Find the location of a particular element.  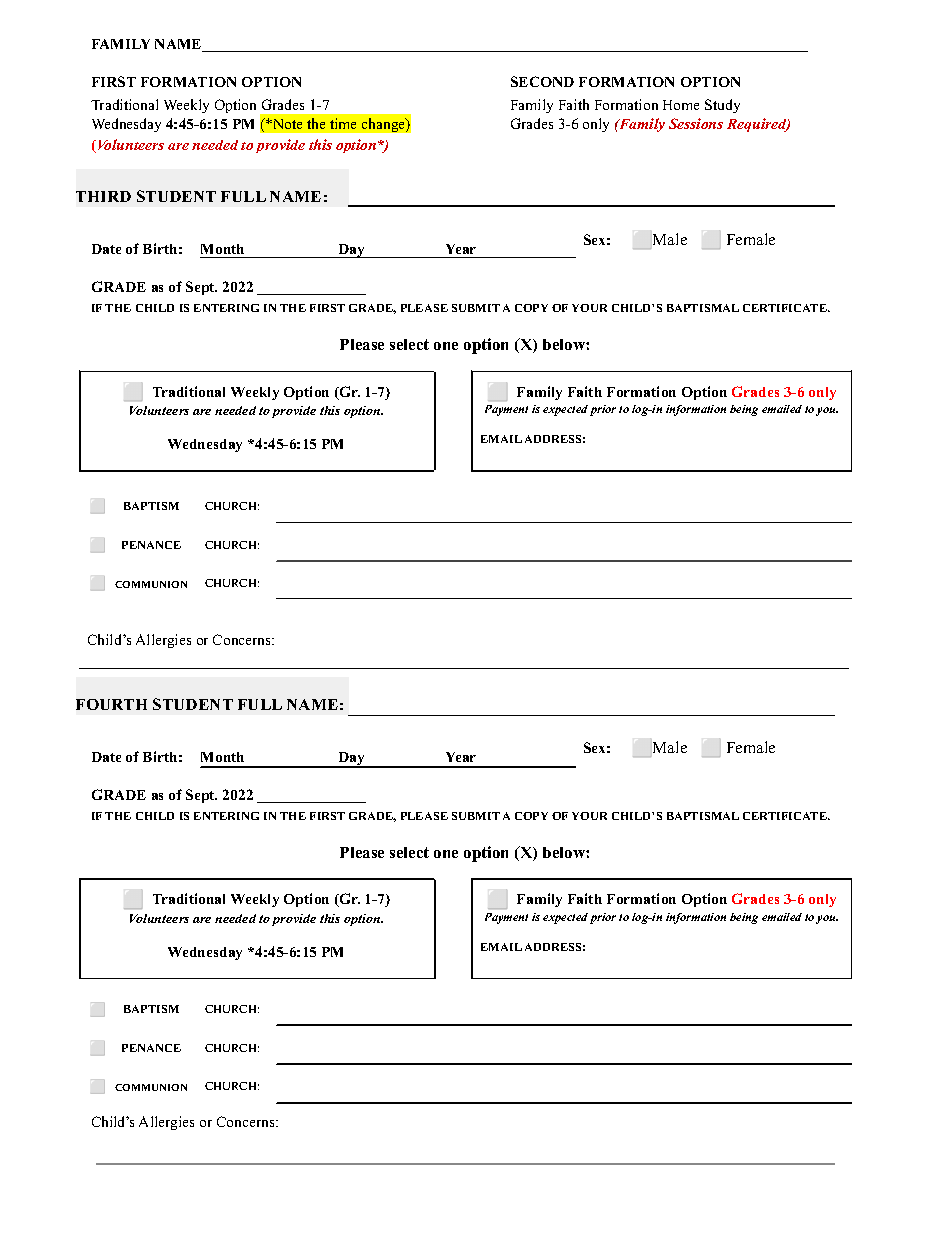

Study is located at coordinates (722, 106).
